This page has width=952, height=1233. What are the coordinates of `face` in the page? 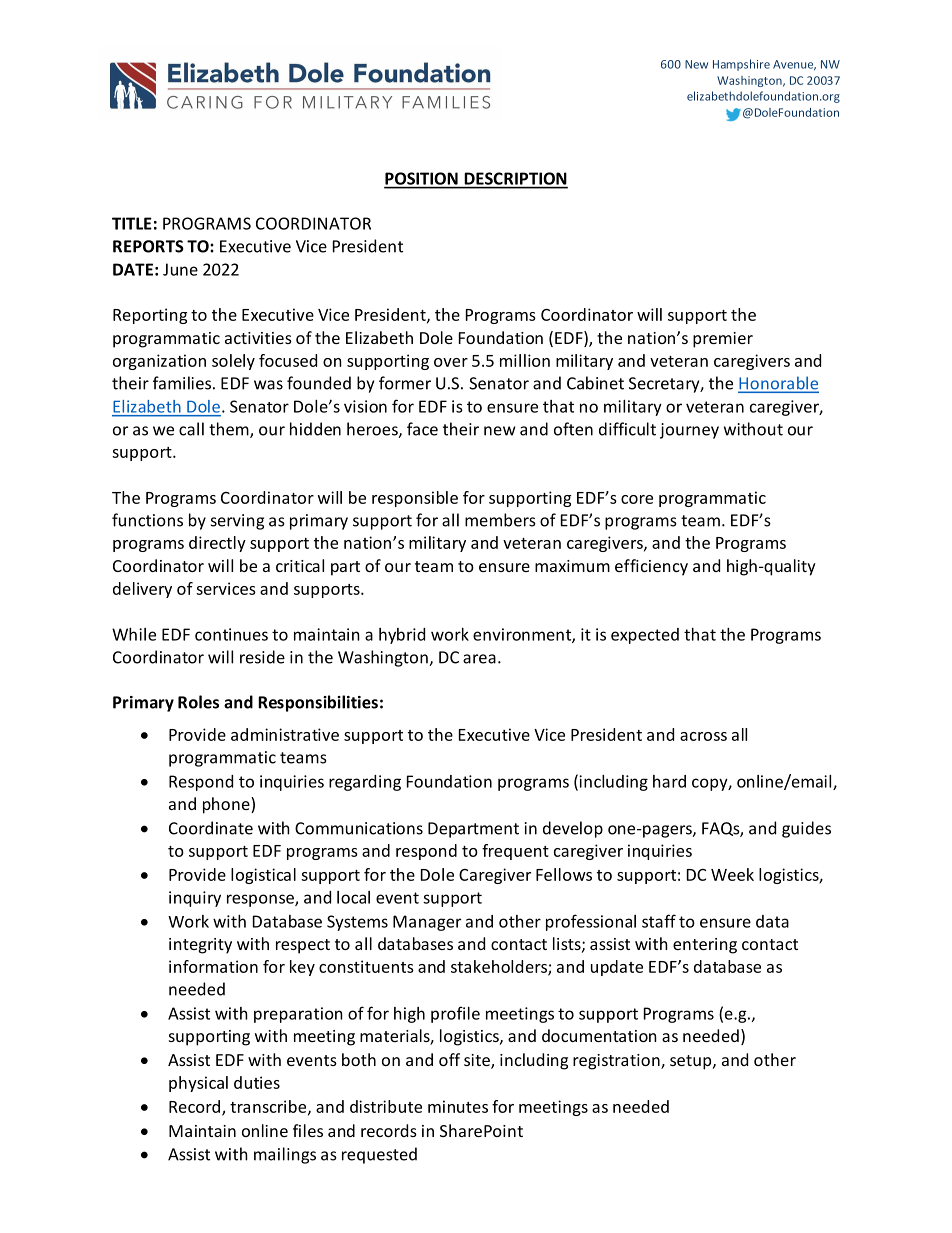 It's located at (422, 429).
